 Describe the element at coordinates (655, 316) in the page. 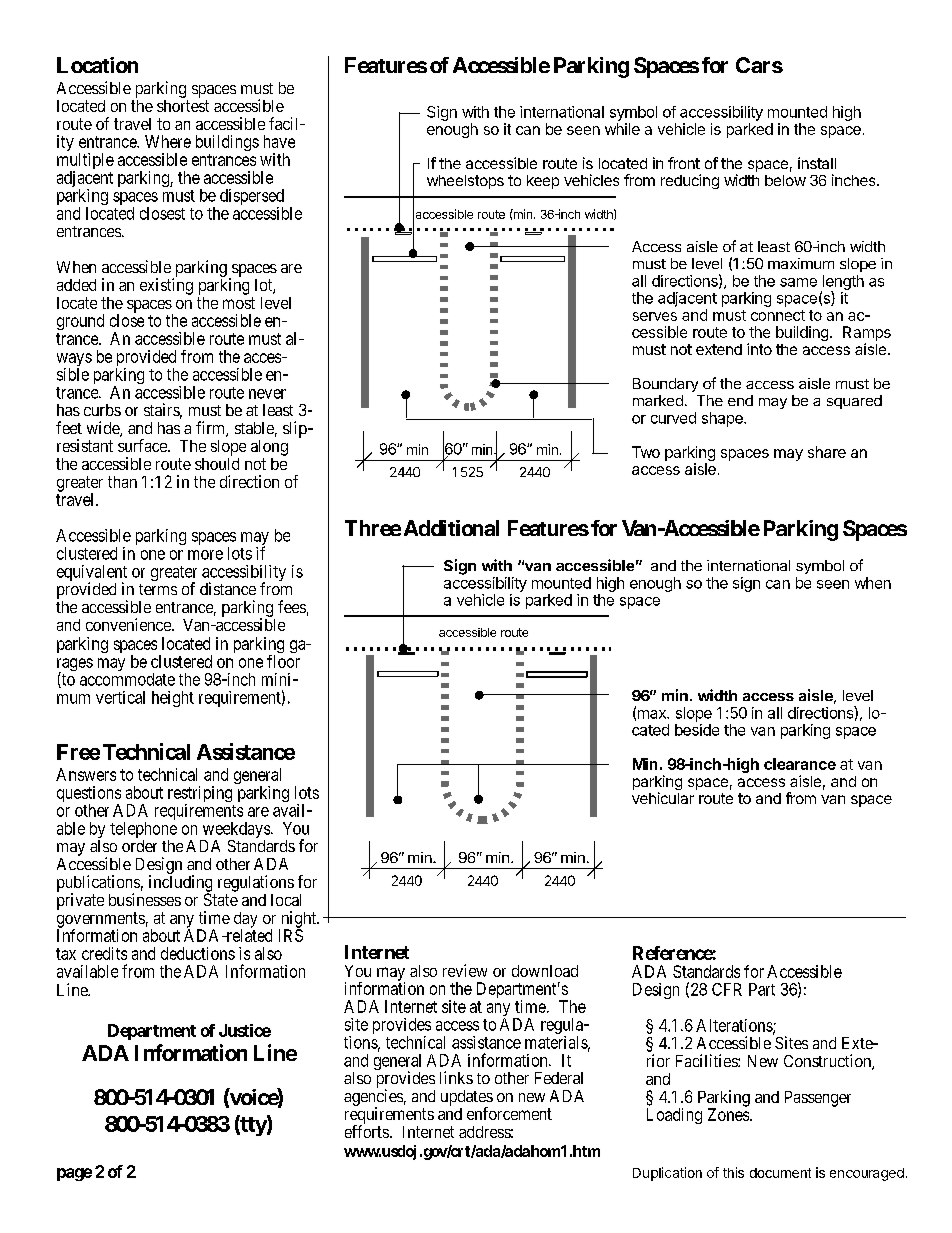

I see `serves` at that location.
